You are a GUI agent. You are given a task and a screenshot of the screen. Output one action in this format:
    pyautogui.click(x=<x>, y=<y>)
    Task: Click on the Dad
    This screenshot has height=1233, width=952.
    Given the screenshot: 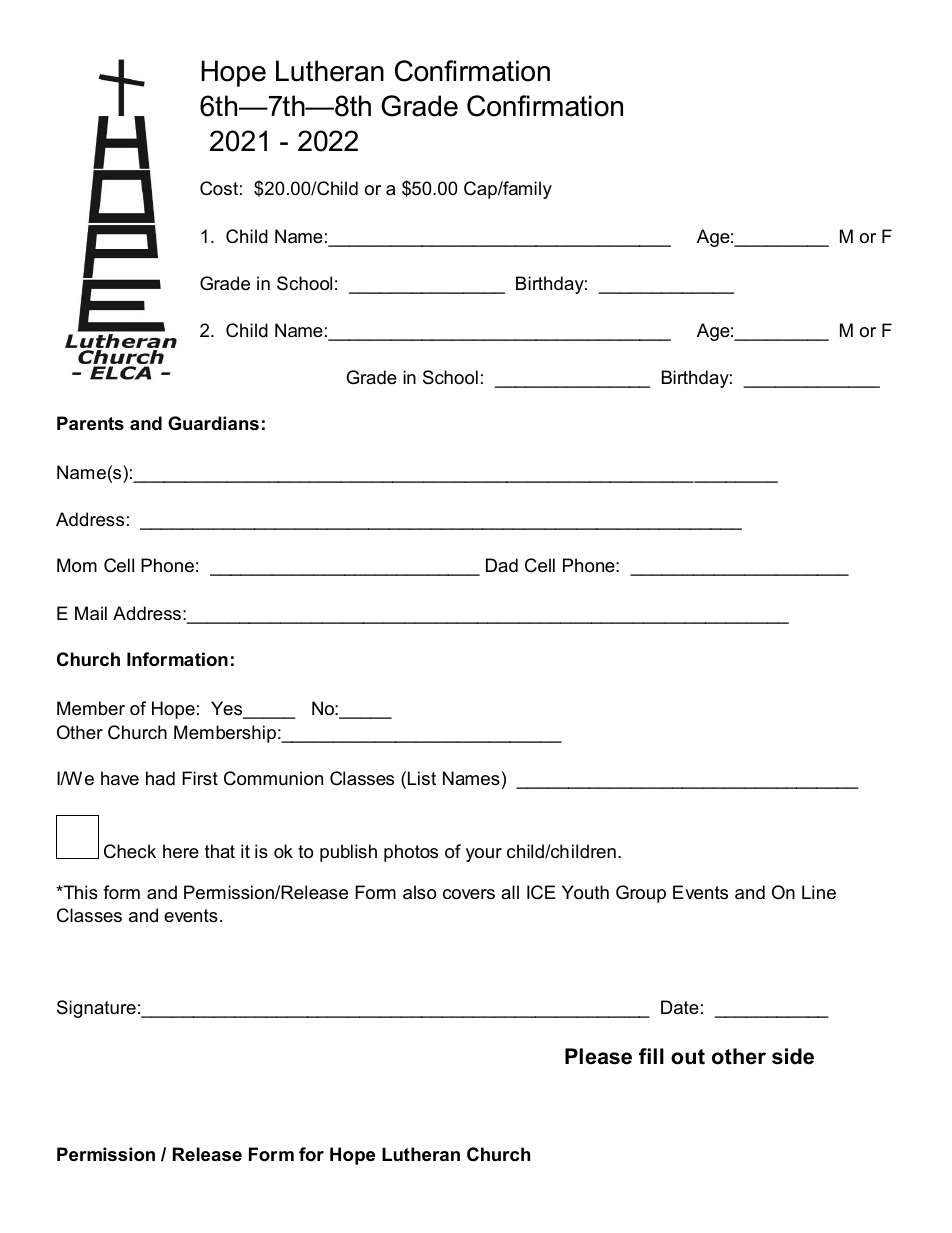 What is the action you would take?
    pyautogui.click(x=502, y=565)
